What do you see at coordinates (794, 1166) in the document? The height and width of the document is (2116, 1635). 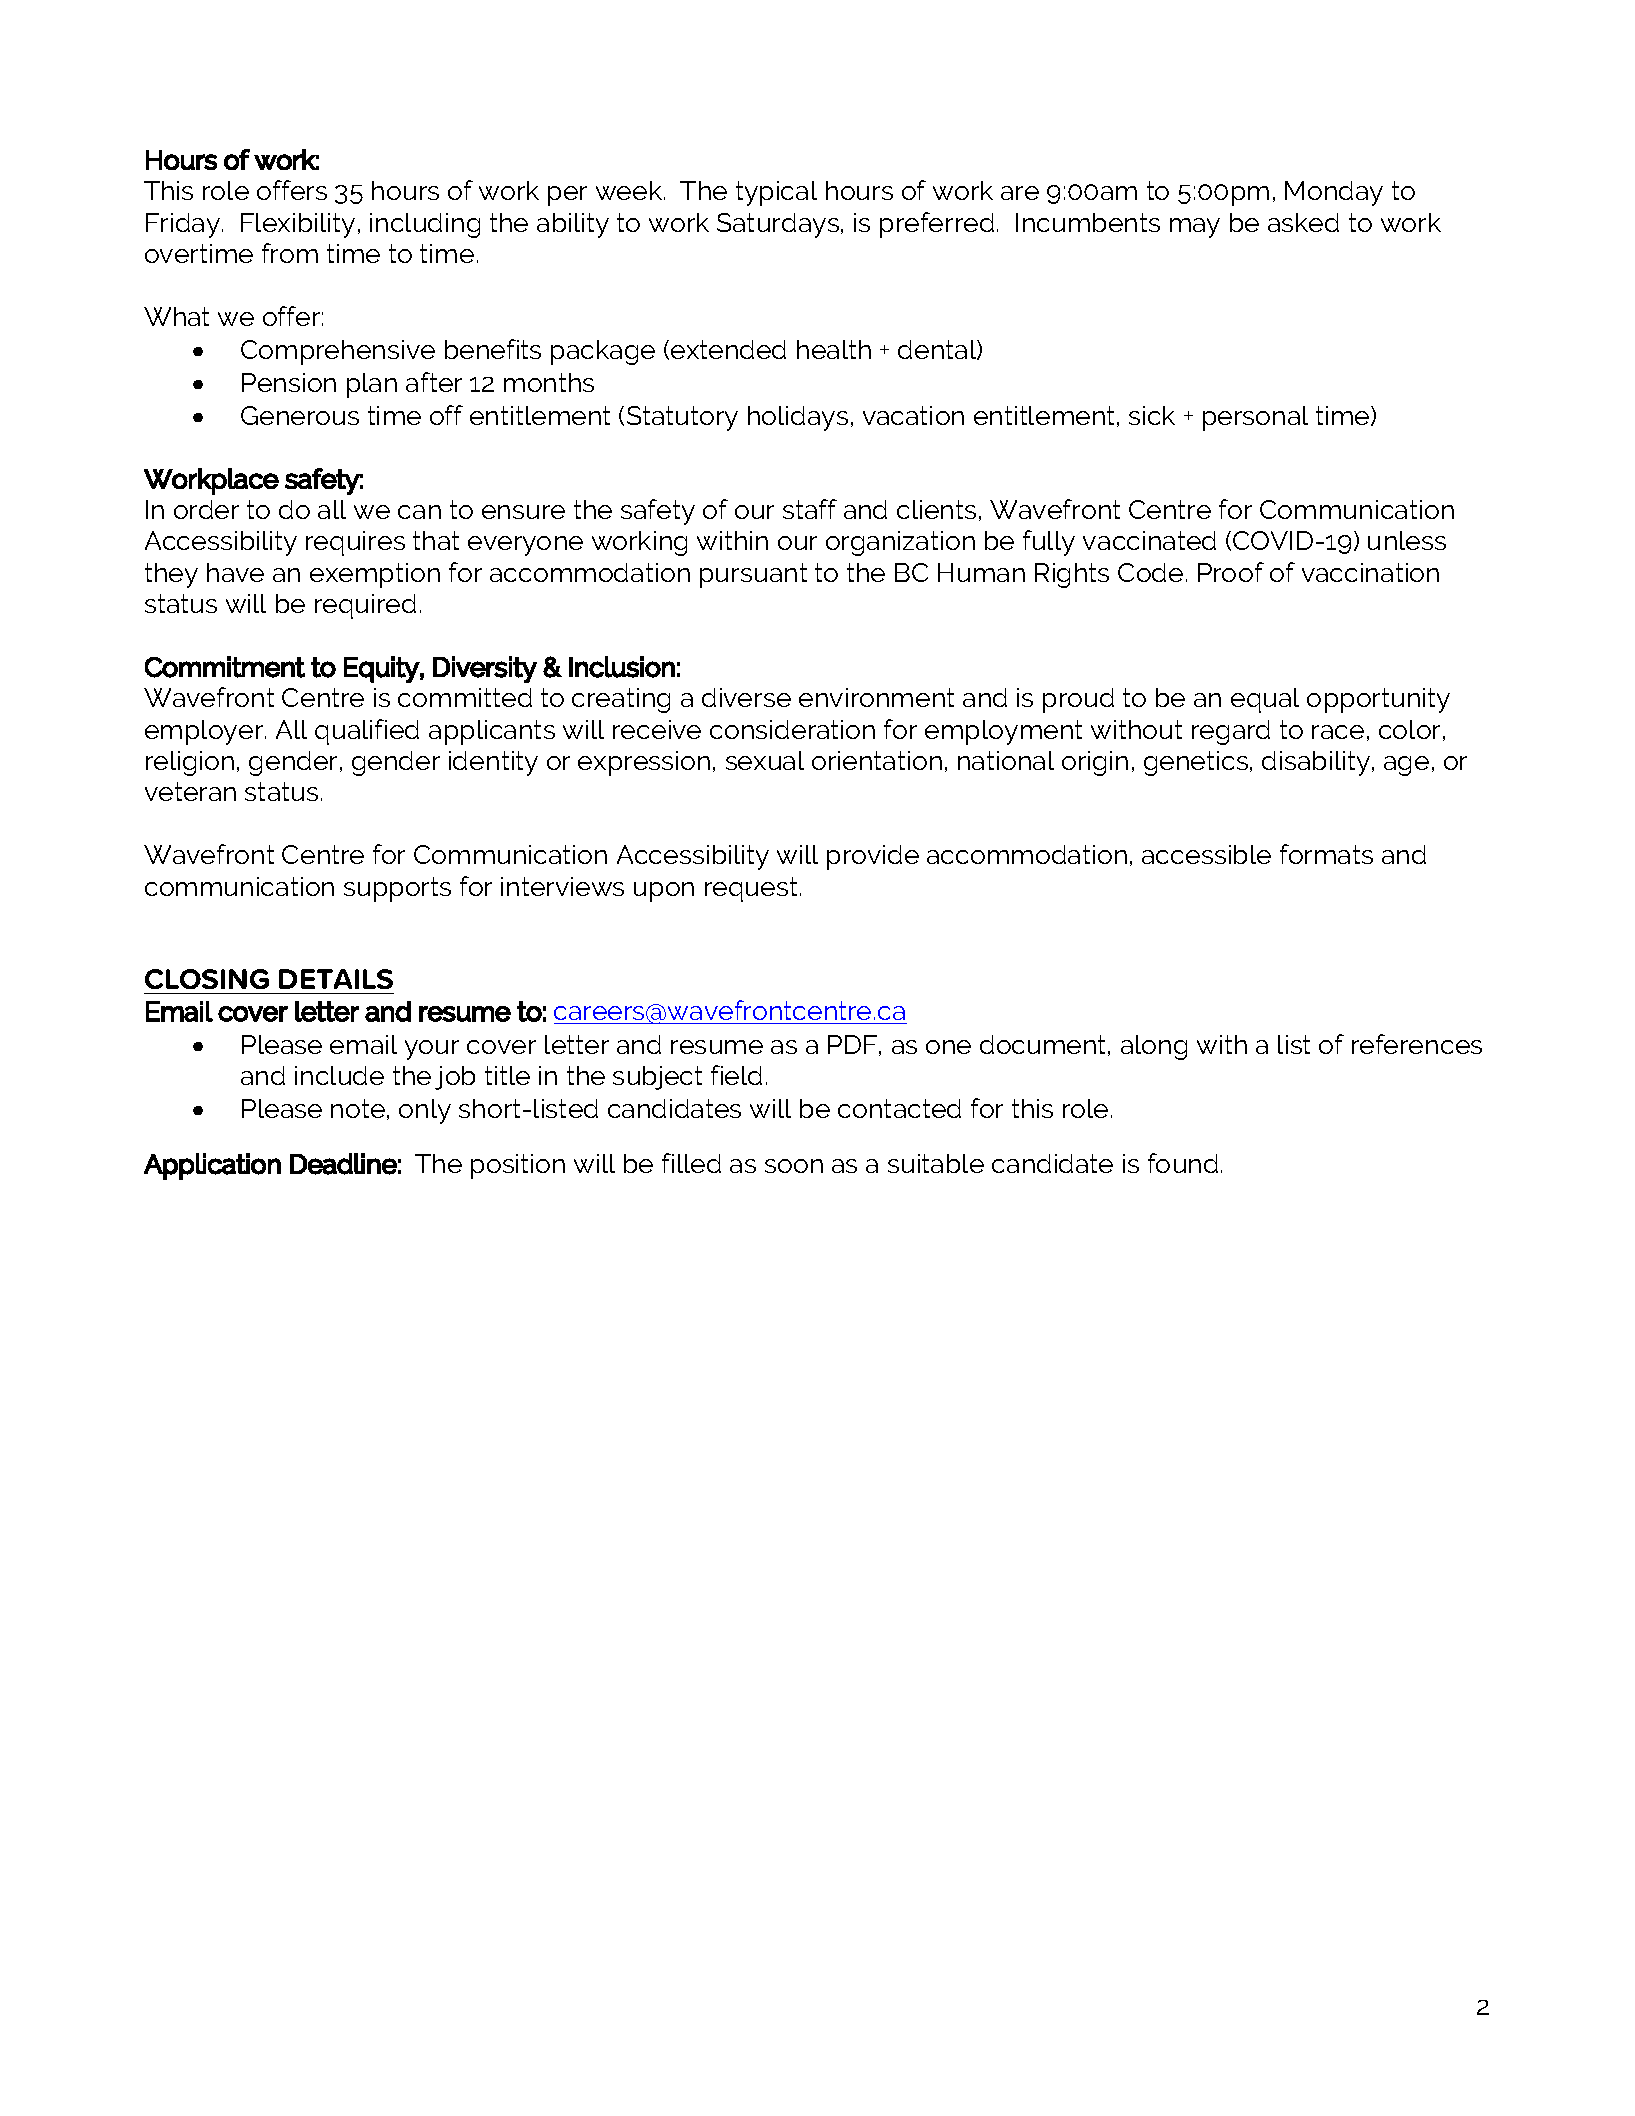 I see `soon` at bounding box center [794, 1166].
